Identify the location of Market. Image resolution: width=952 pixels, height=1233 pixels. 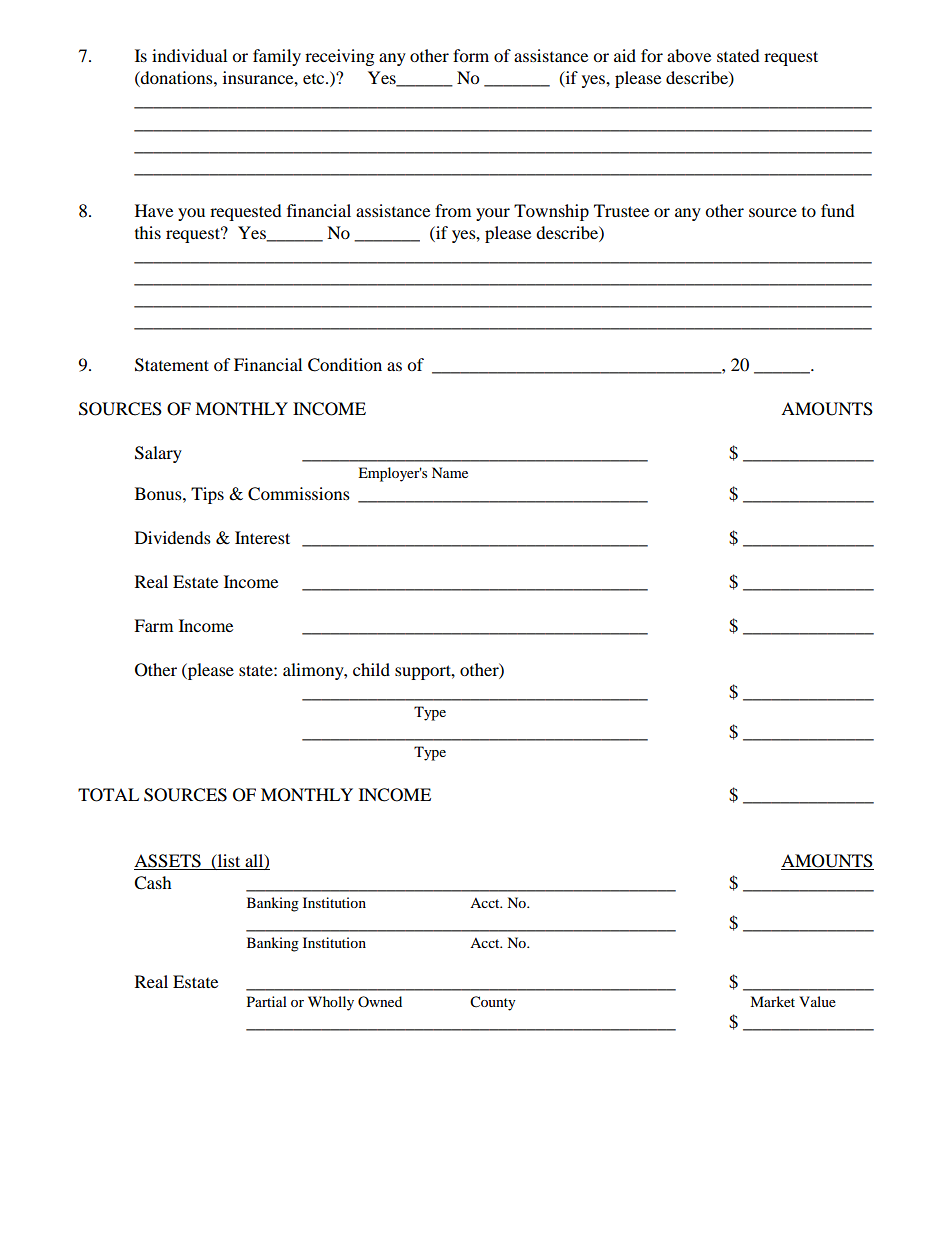
(772, 1001).
